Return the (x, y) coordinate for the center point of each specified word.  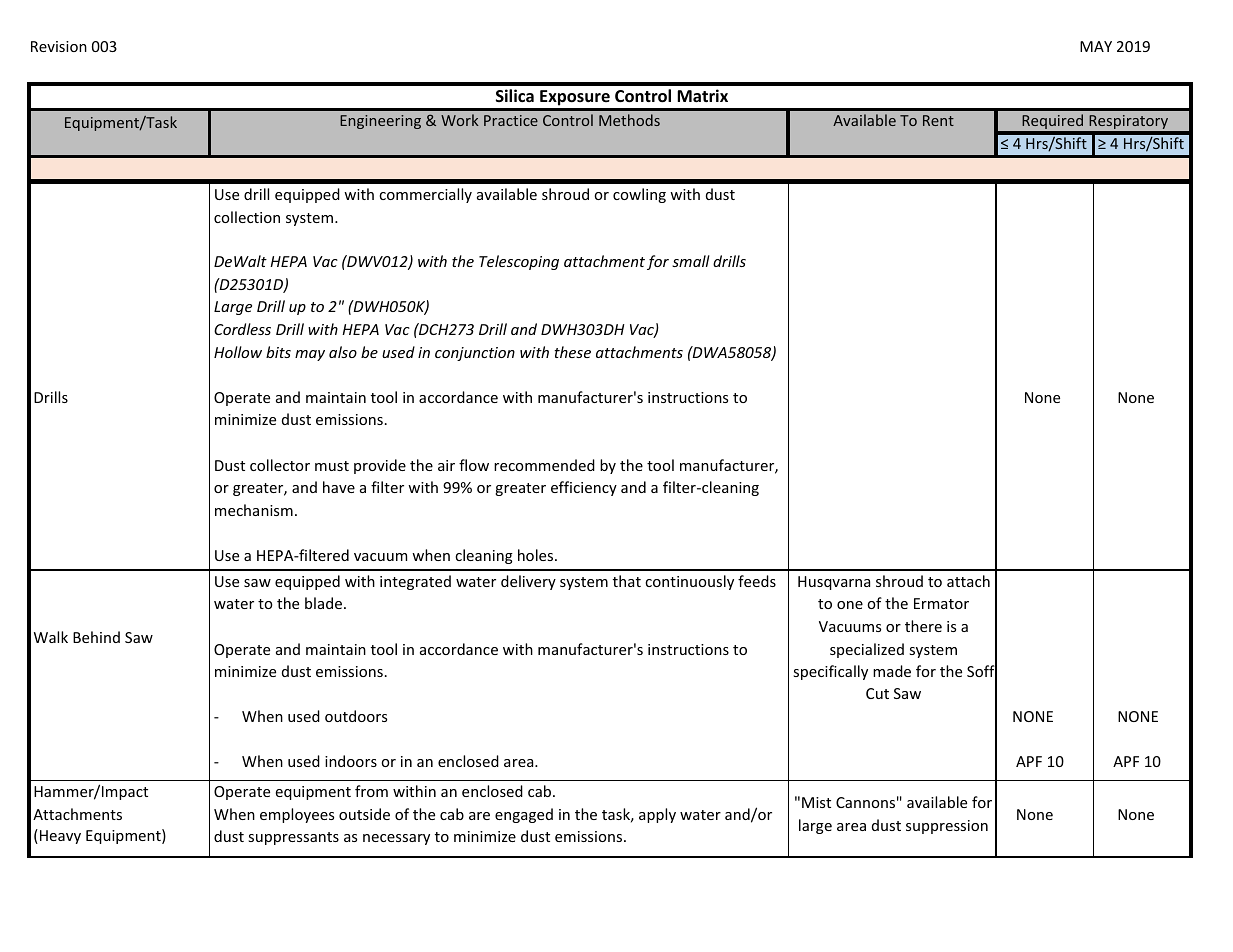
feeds (757, 581)
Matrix (702, 95)
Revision (59, 46)
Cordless (242, 329)
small (691, 261)
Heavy (59, 836)
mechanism (254, 510)
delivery (528, 582)
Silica (515, 95)
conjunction (475, 354)
